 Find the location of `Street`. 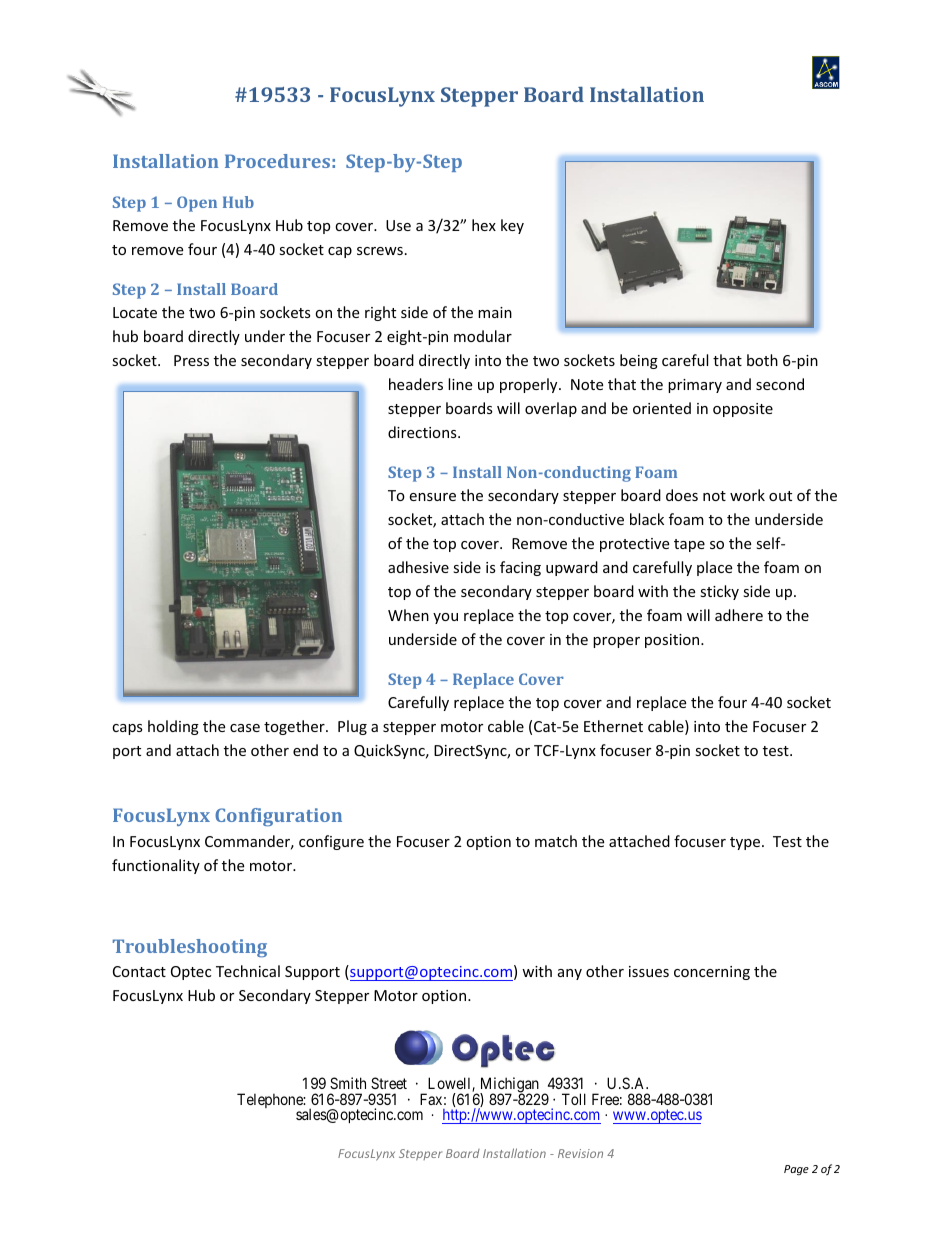

Street is located at coordinates (389, 1083).
